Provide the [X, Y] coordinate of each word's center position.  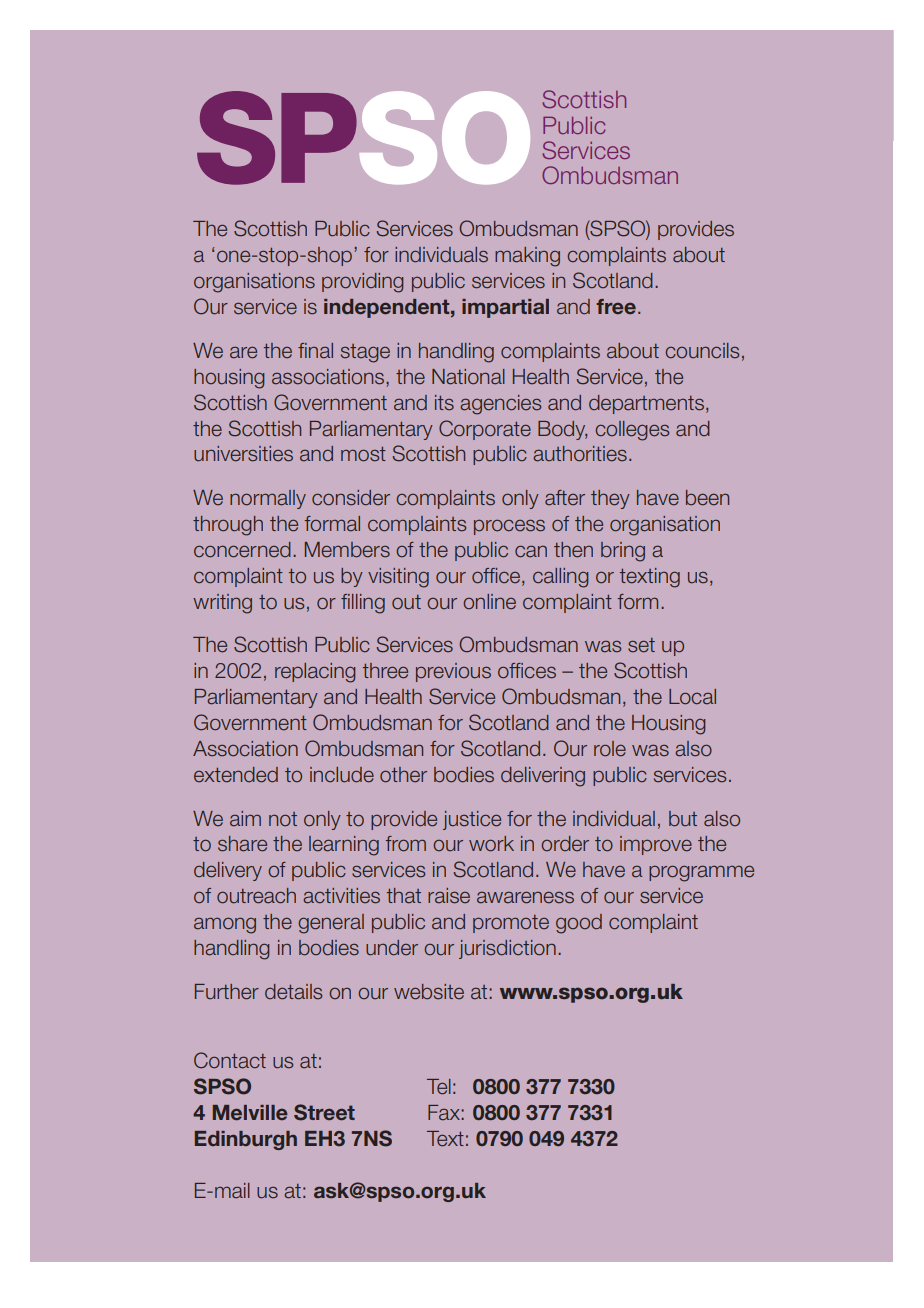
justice [472, 820]
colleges [632, 431]
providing [362, 283]
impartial [505, 308]
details [293, 992]
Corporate [485, 430]
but [683, 819]
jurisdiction [507, 949]
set [641, 645]
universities [243, 454]
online [489, 602]
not [283, 819]
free [616, 306]
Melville [250, 1112]
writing [222, 604]
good [579, 924]
